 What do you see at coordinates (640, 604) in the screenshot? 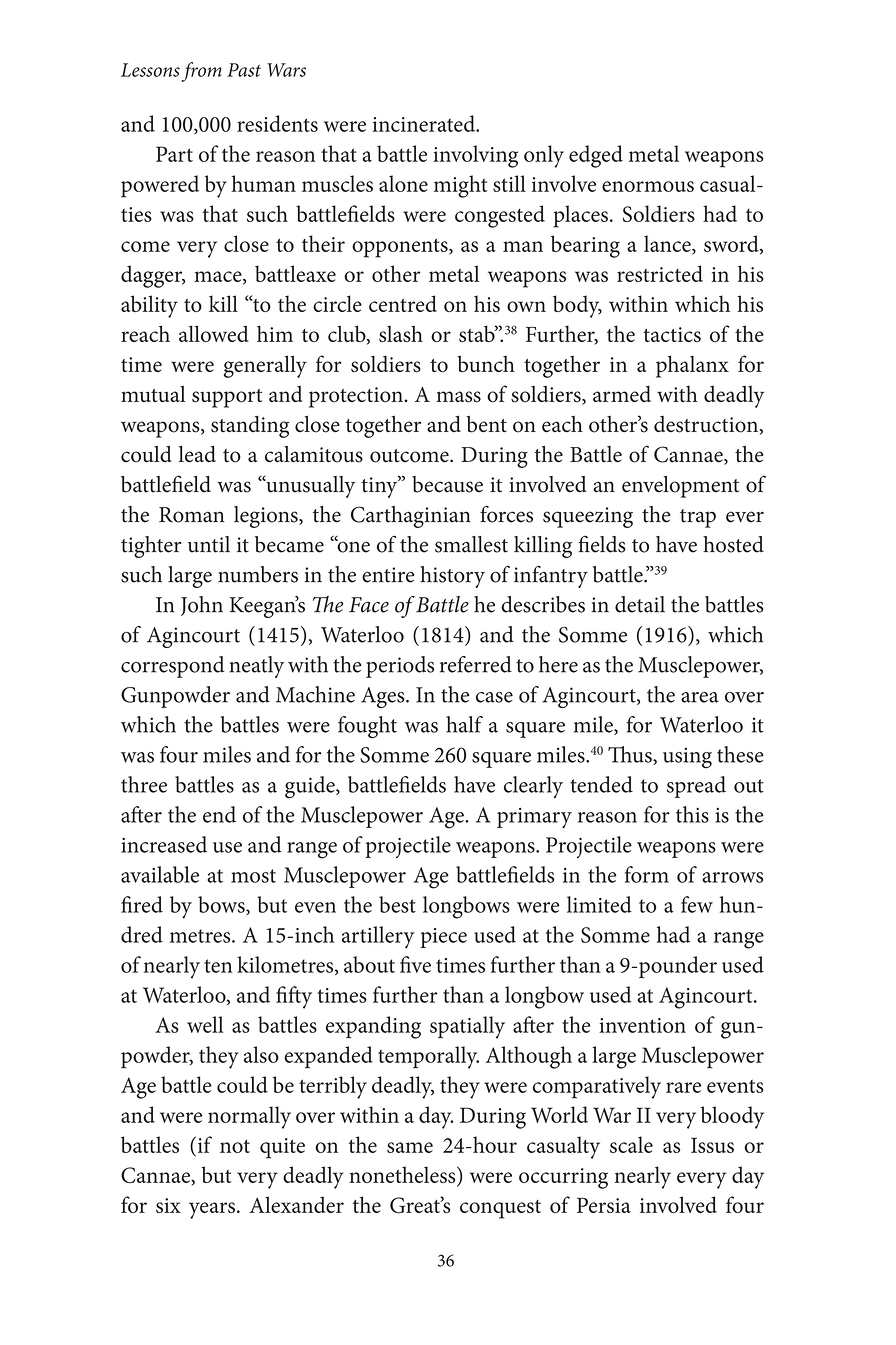
I see `detail` at bounding box center [640, 604].
